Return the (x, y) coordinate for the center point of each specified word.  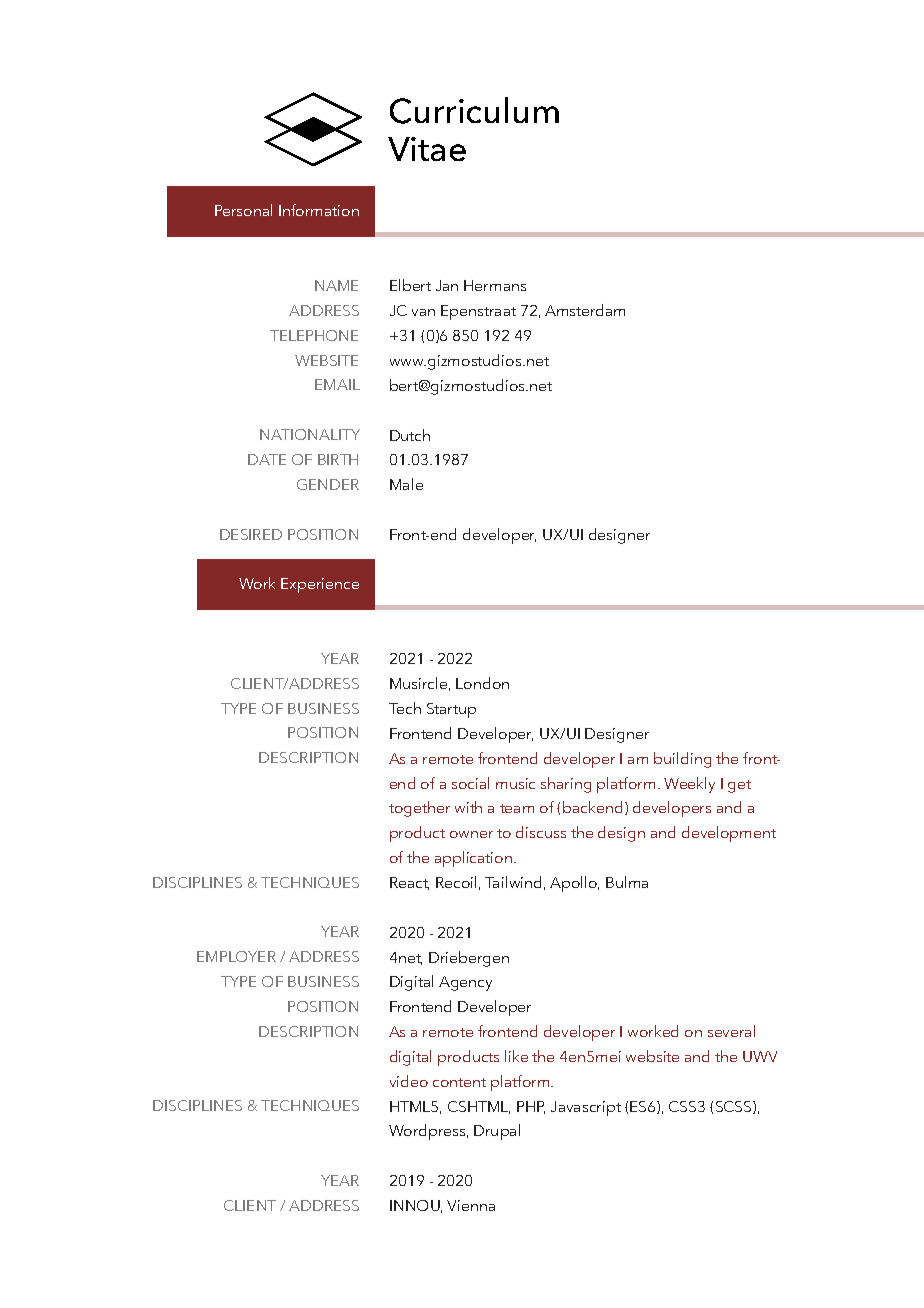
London (482, 683)
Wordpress (428, 1132)
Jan (447, 285)
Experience (320, 585)
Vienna (471, 1205)
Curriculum (474, 110)
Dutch (410, 435)
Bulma (627, 882)
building (682, 760)
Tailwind (513, 882)
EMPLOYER (236, 956)
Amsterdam (585, 310)
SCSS (735, 1107)
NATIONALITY (310, 434)
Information (319, 210)
